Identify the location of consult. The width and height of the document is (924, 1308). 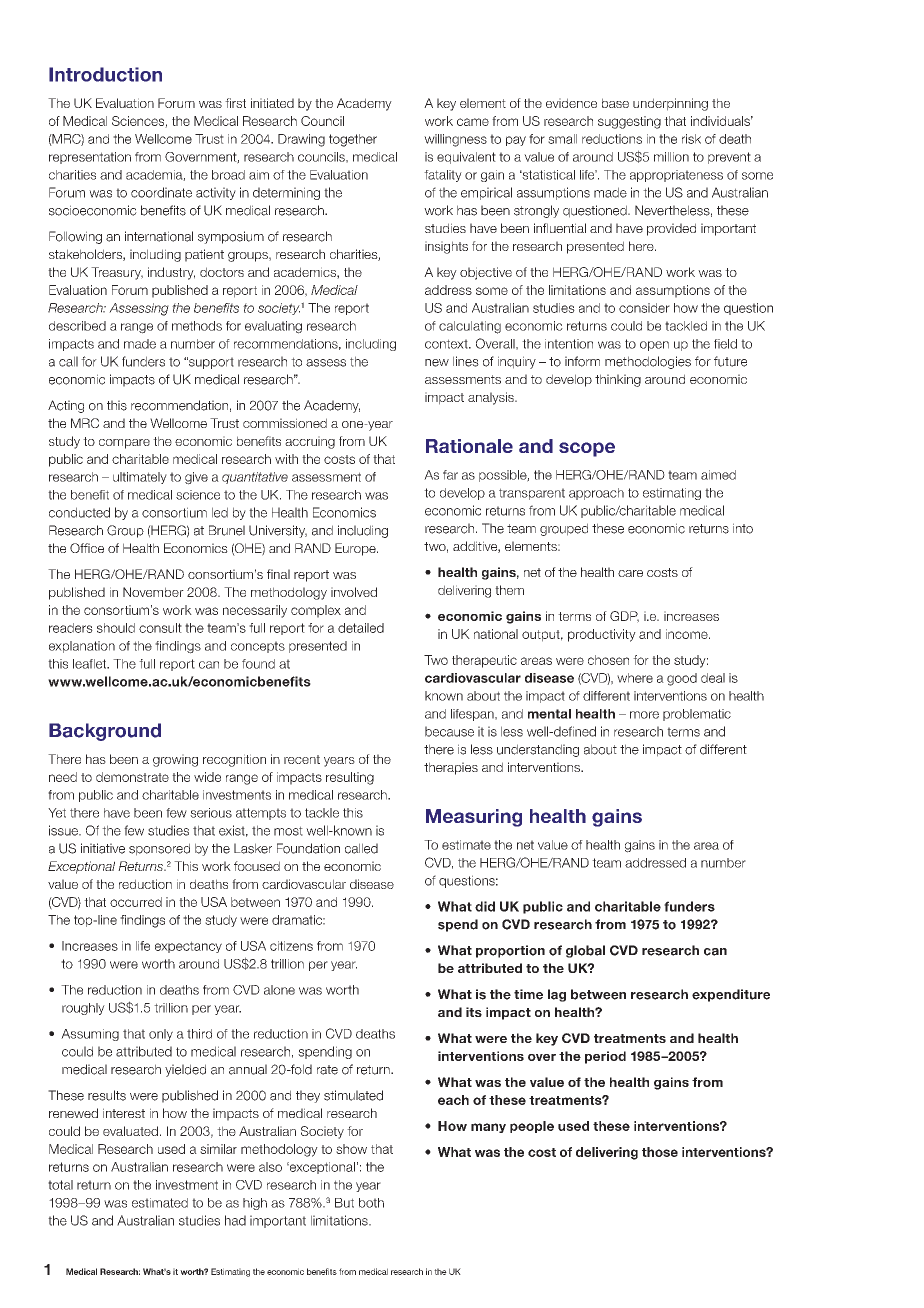
(160, 628).
